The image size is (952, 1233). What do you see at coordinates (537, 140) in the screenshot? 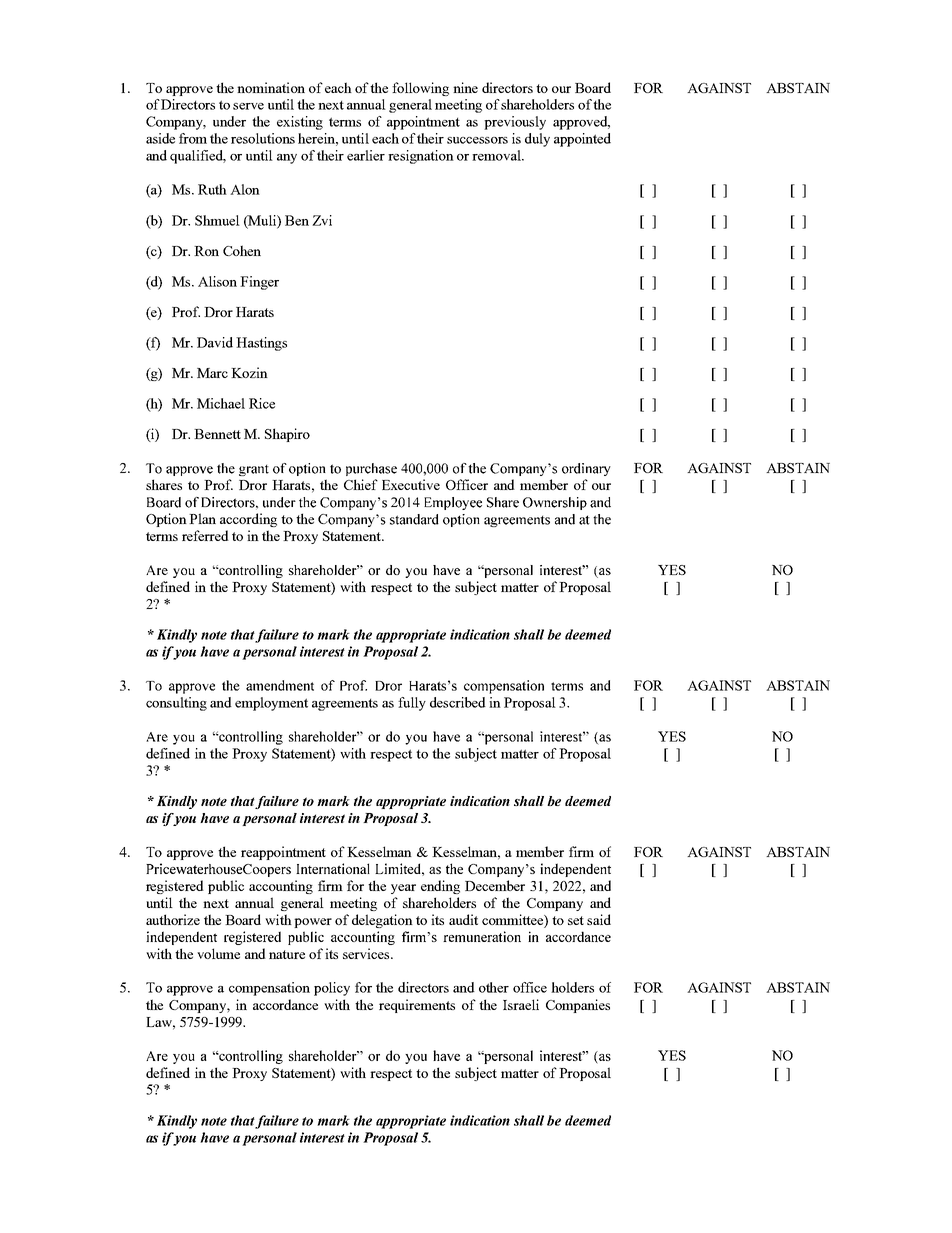
I see `duly` at bounding box center [537, 140].
